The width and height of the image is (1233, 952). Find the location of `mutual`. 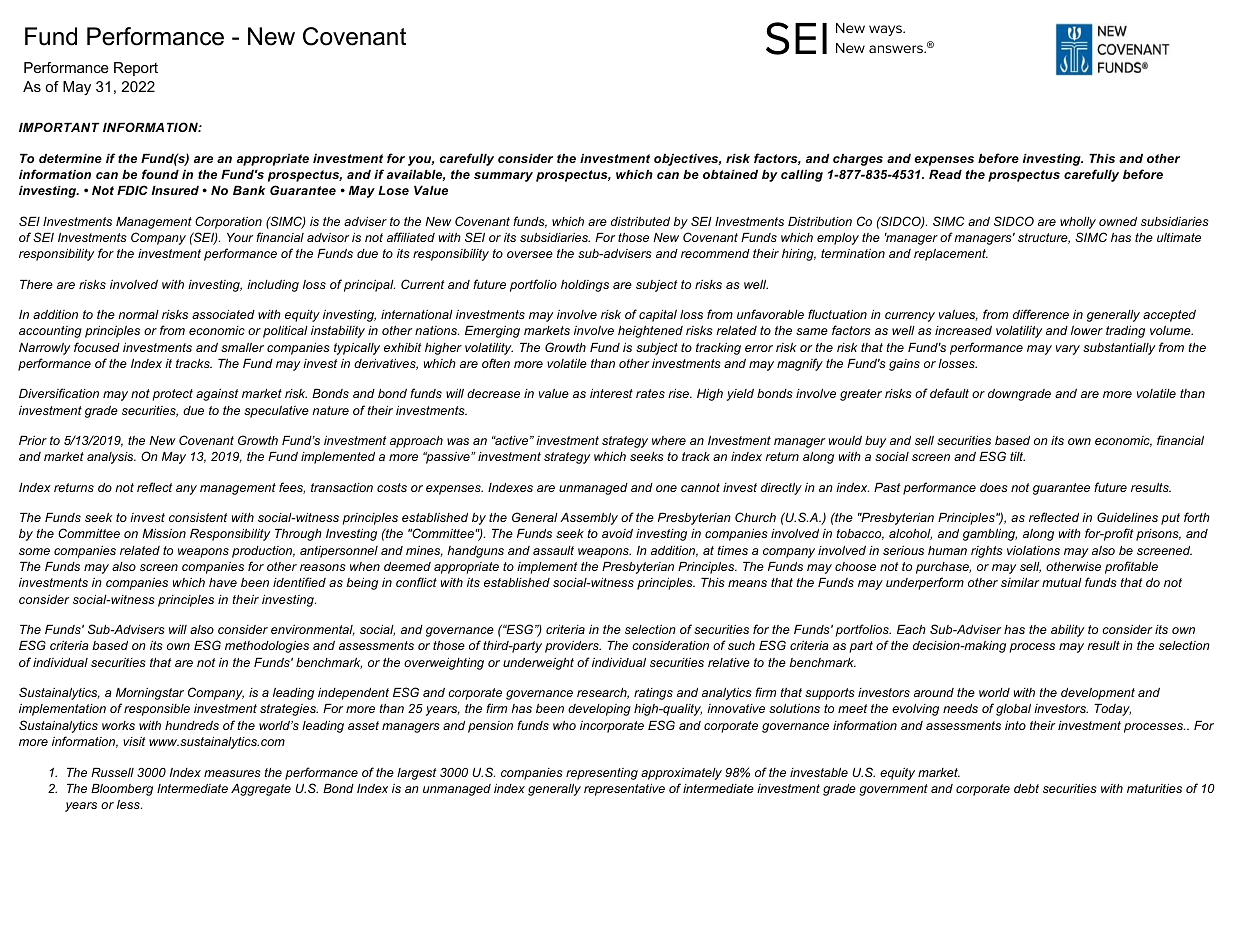

mutual is located at coordinates (1062, 582).
